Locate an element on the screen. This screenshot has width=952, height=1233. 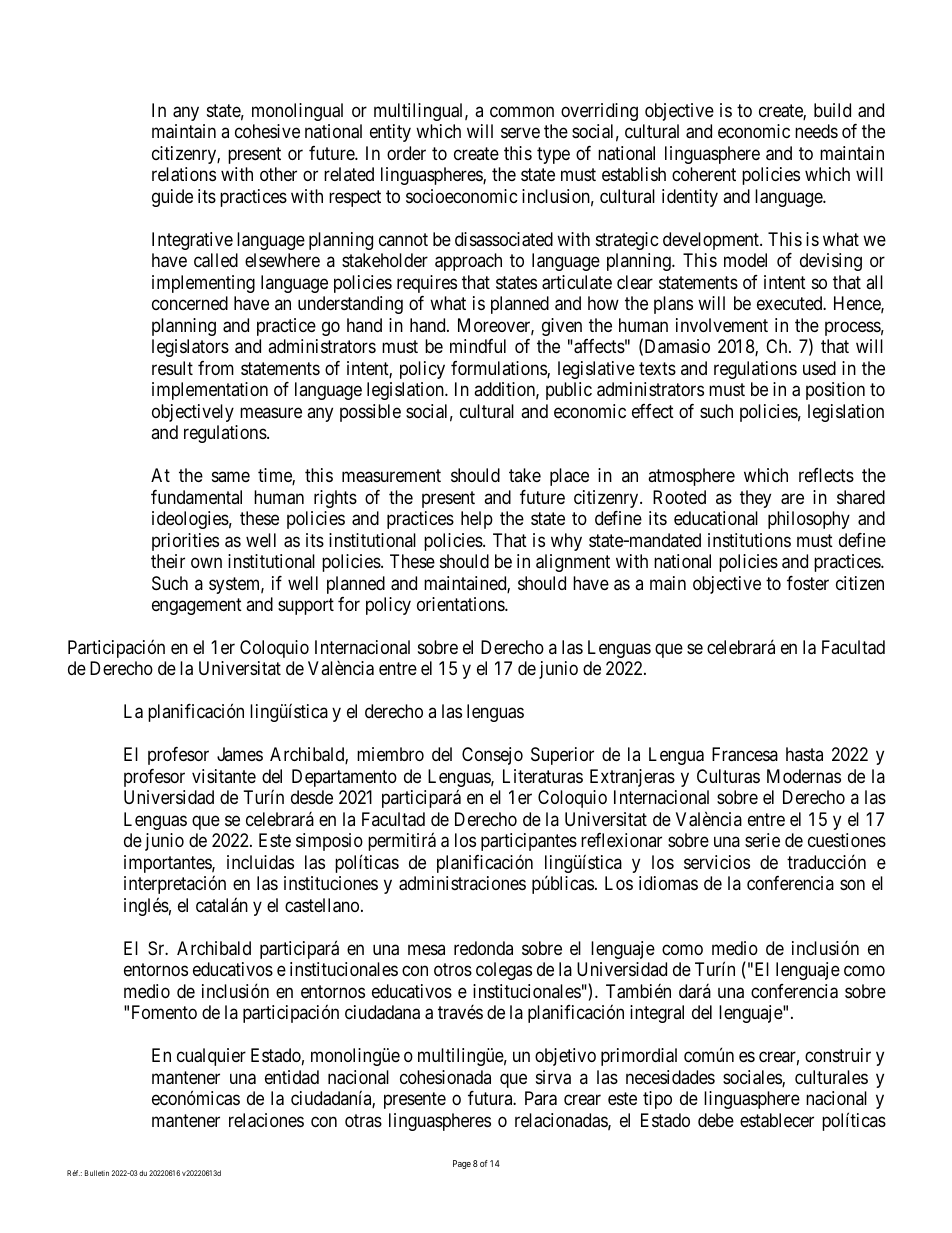
Bulletin is located at coordinates (97, 1173).
